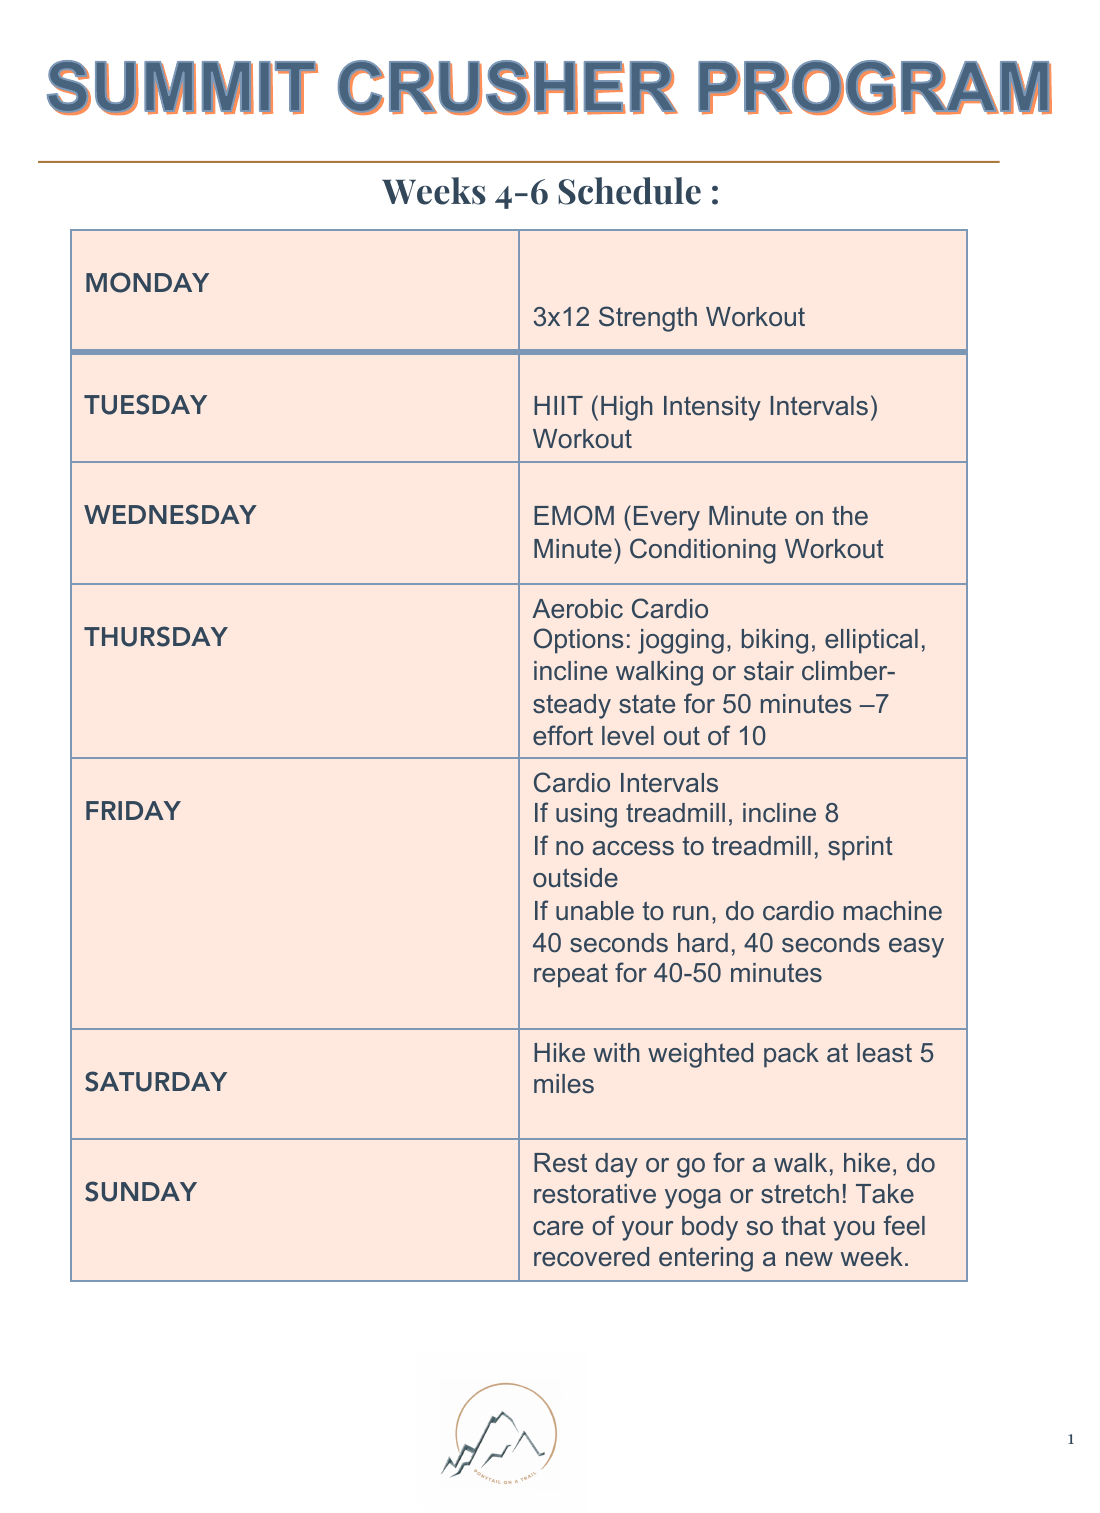 The width and height of the screenshot is (1100, 1513). Describe the element at coordinates (916, 948) in the screenshot. I see `easy` at that location.
